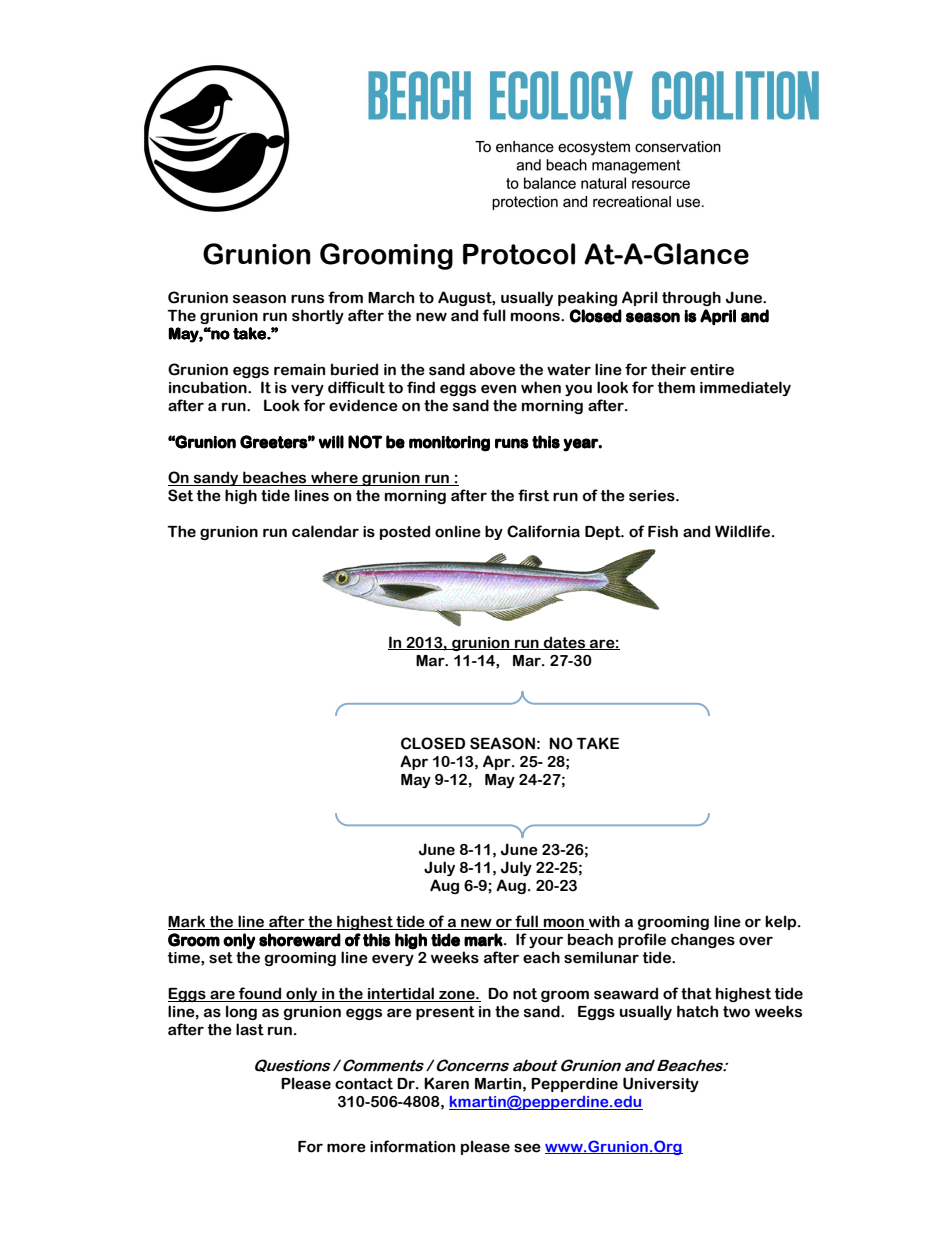  Describe the element at coordinates (543, 531) in the screenshot. I see `California` at that location.
